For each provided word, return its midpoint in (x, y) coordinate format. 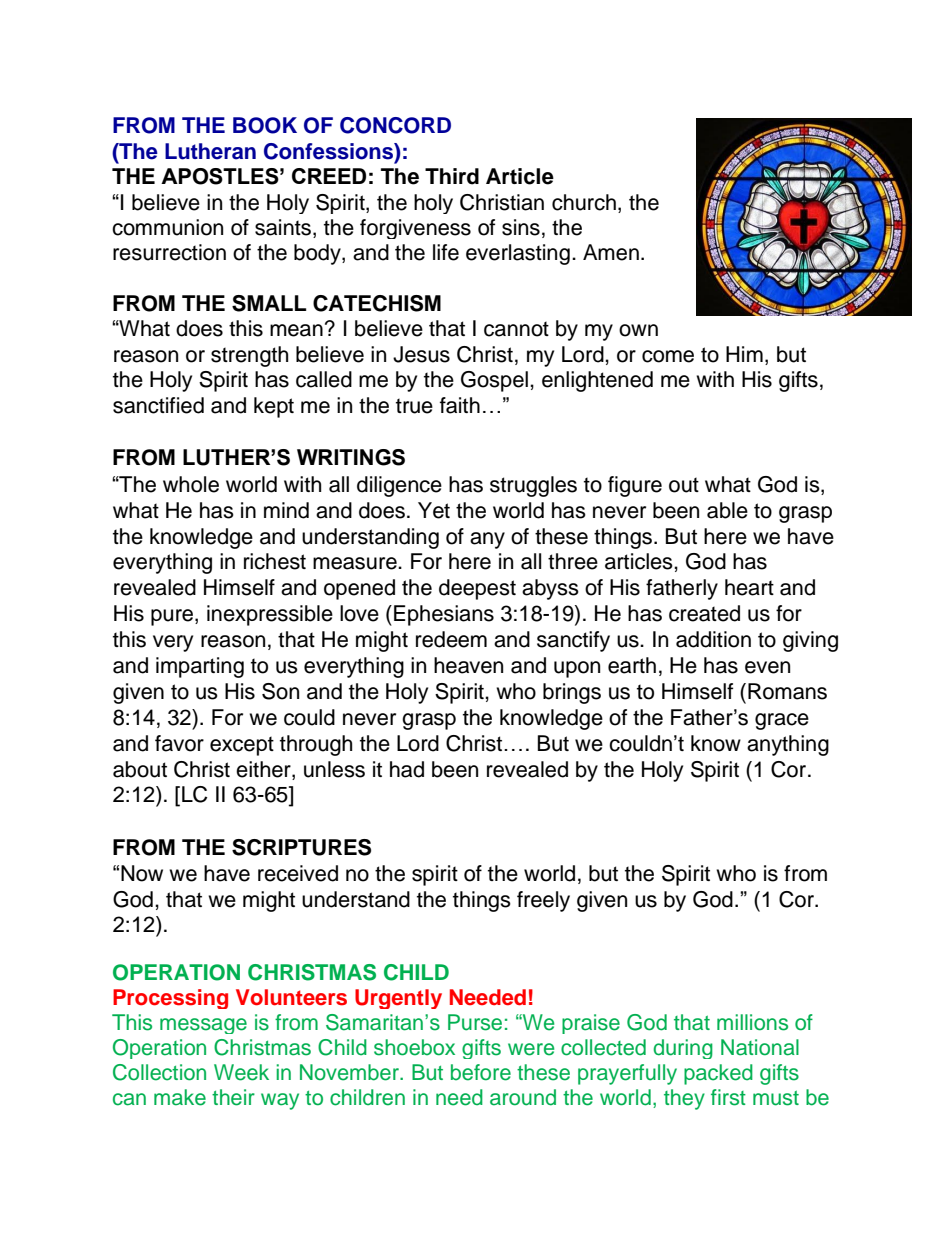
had (407, 769)
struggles (533, 486)
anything (788, 745)
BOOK (265, 125)
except (242, 746)
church (584, 202)
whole (191, 484)
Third (452, 176)
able (727, 510)
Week (241, 1072)
